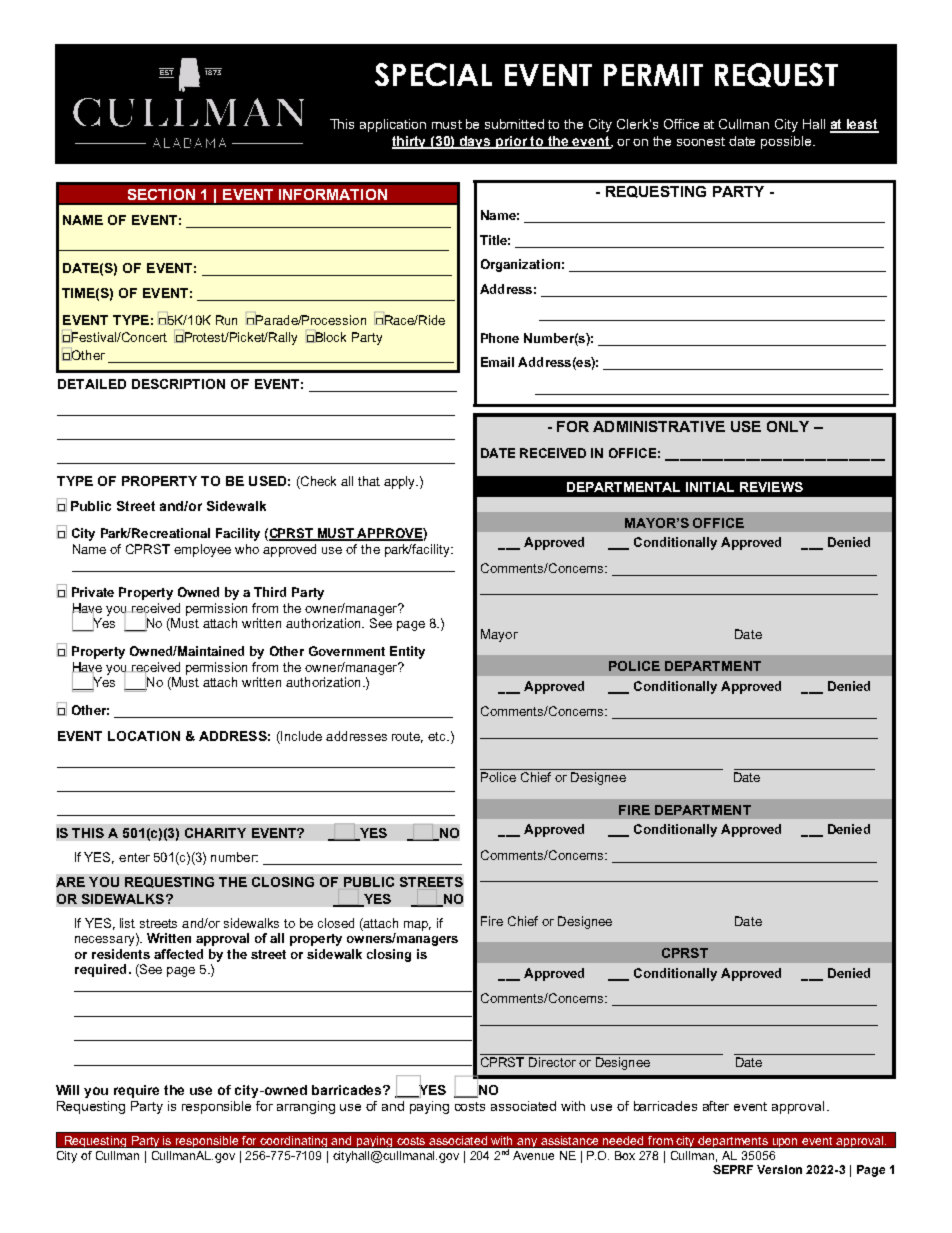  Describe the element at coordinates (417, 926) in the page. I see `map` at that location.
